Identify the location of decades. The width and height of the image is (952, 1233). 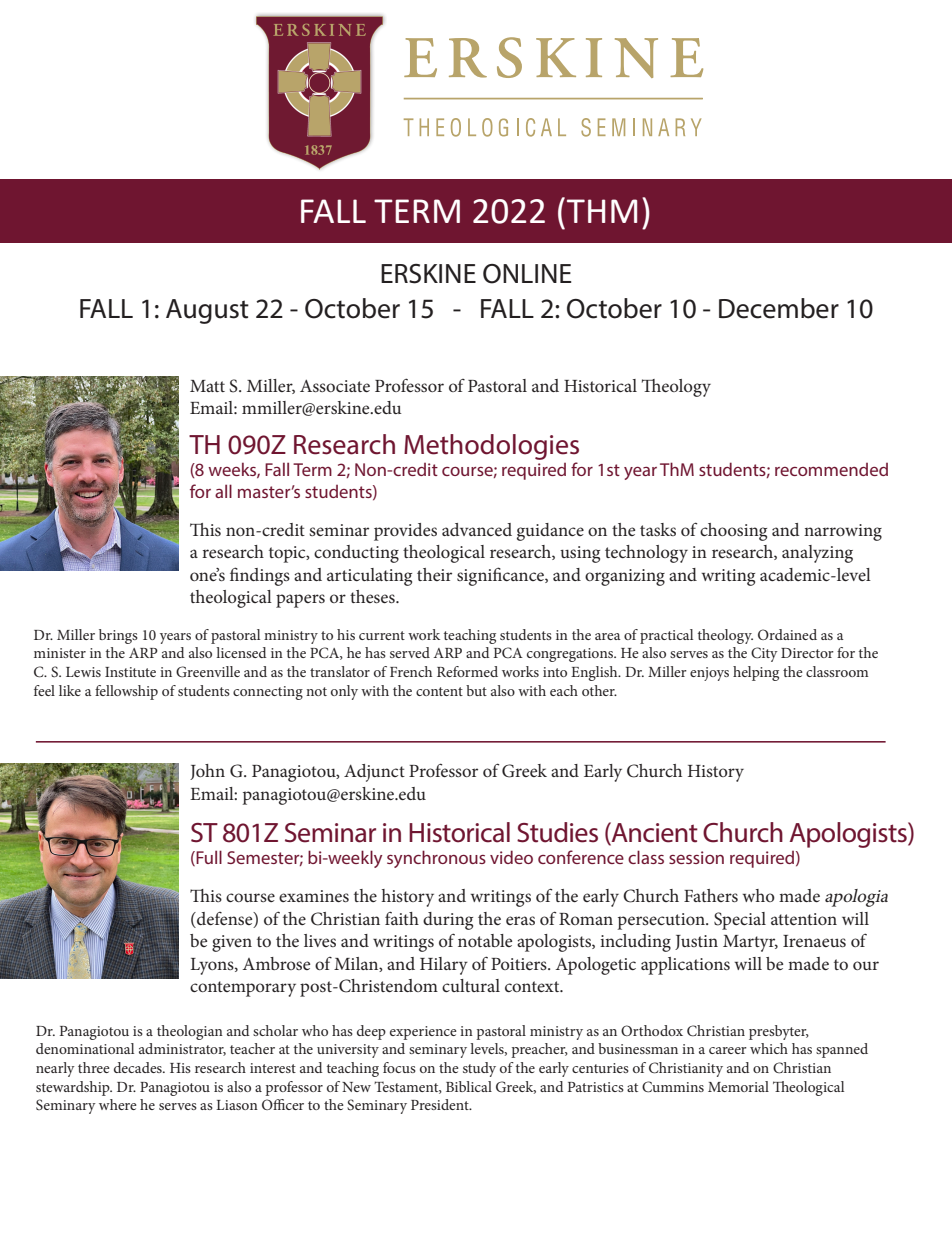
(139, 1067).
